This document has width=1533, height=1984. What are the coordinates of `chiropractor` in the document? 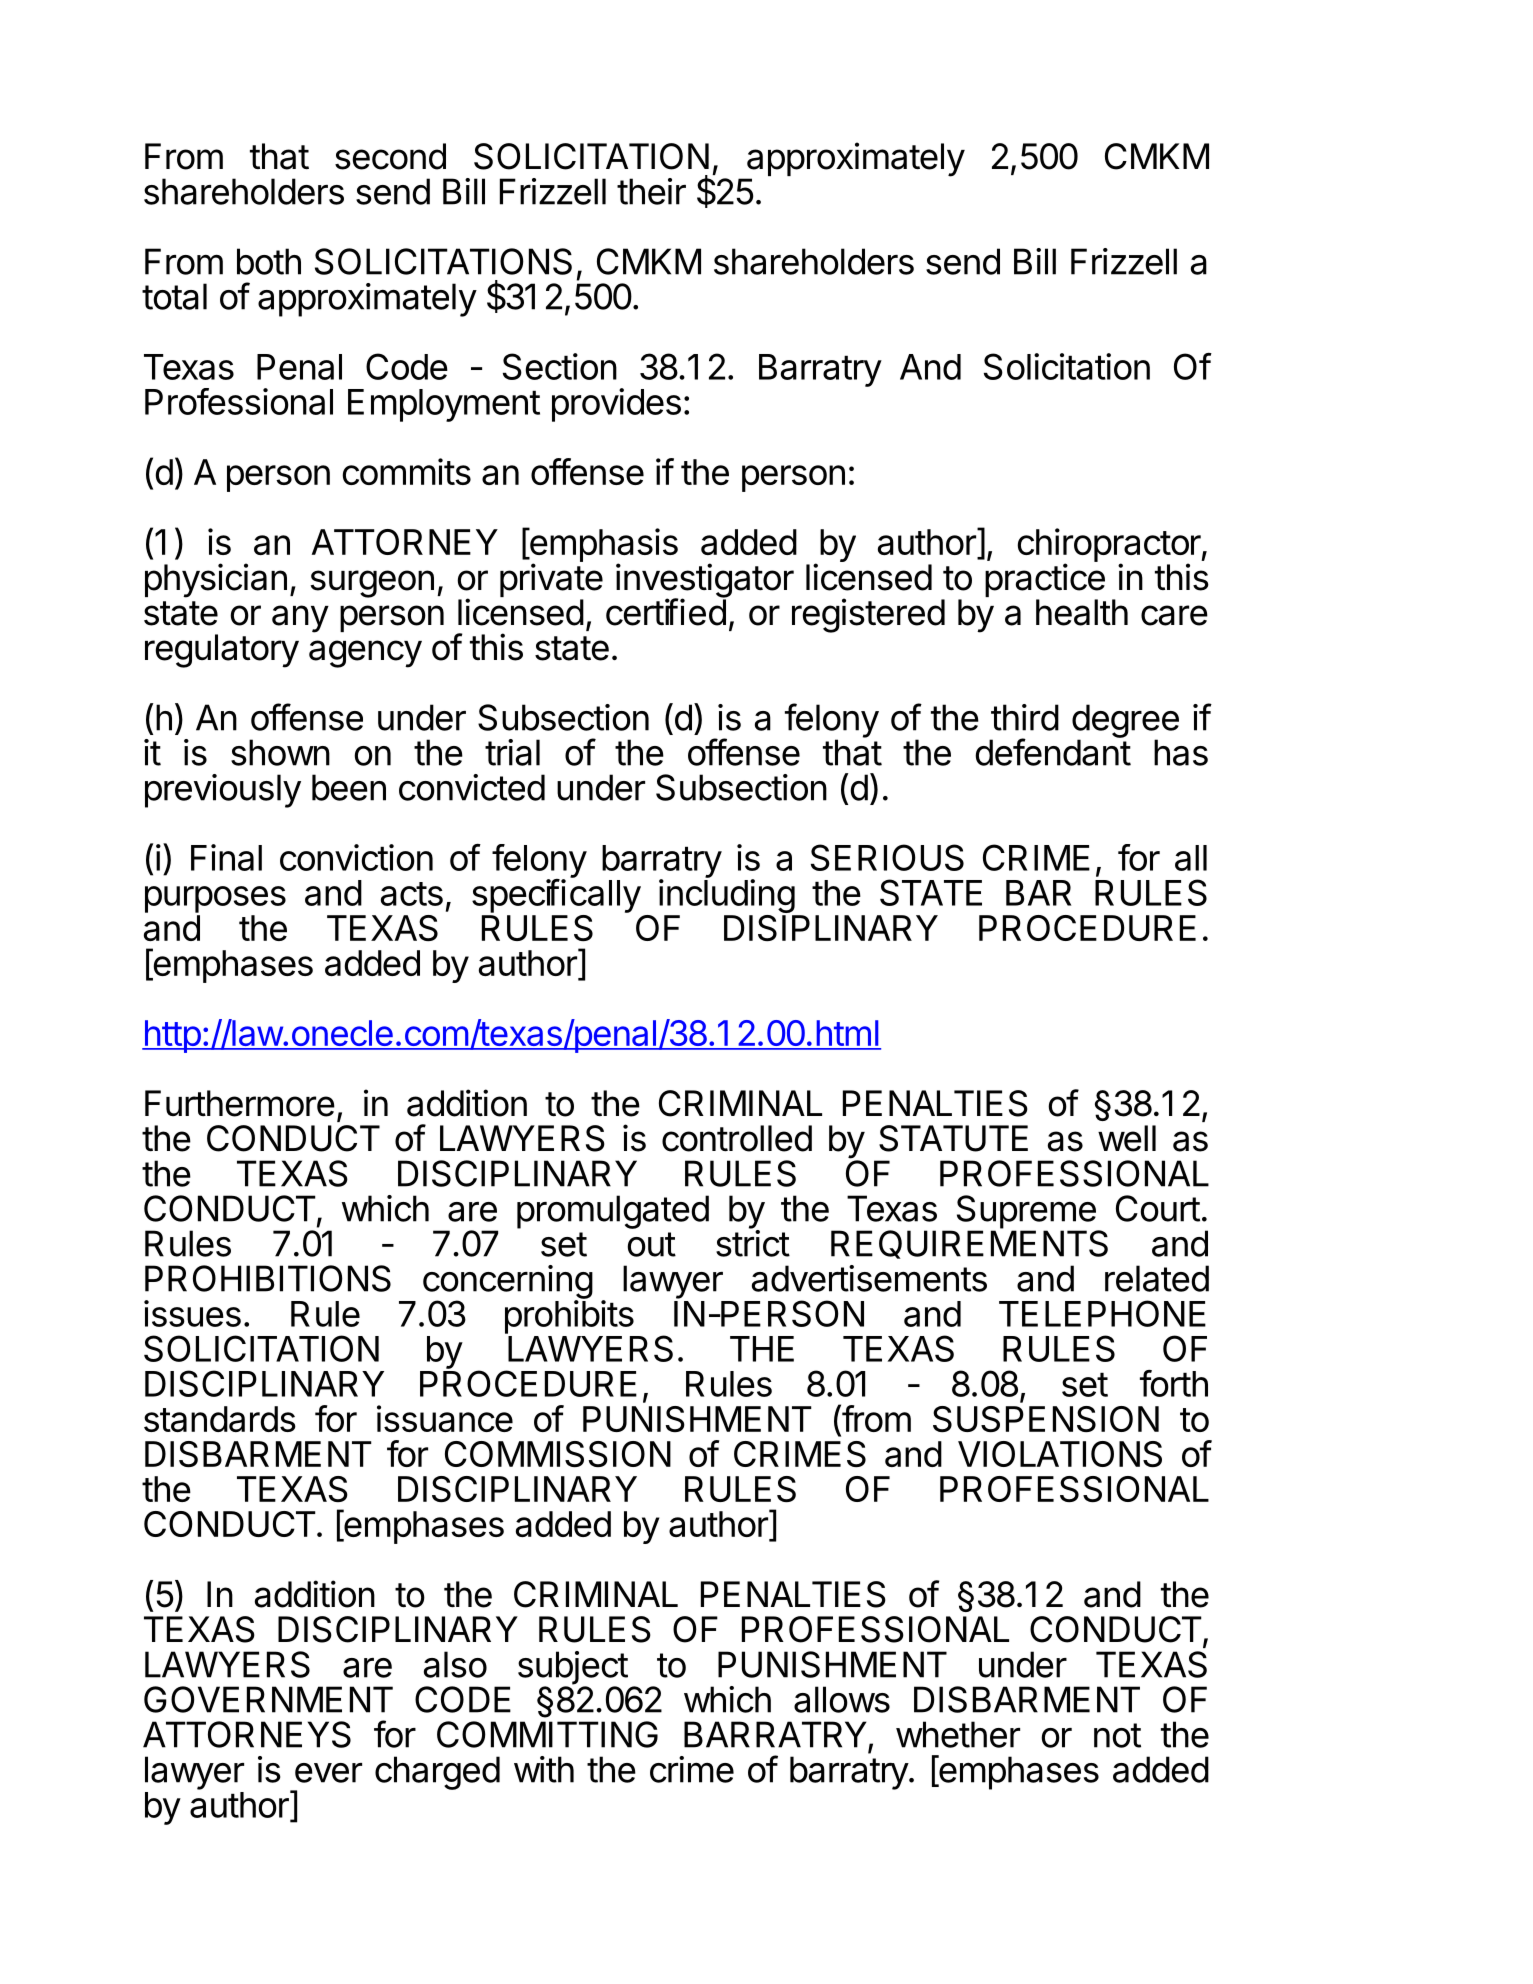 It's located at (1109, 546).
